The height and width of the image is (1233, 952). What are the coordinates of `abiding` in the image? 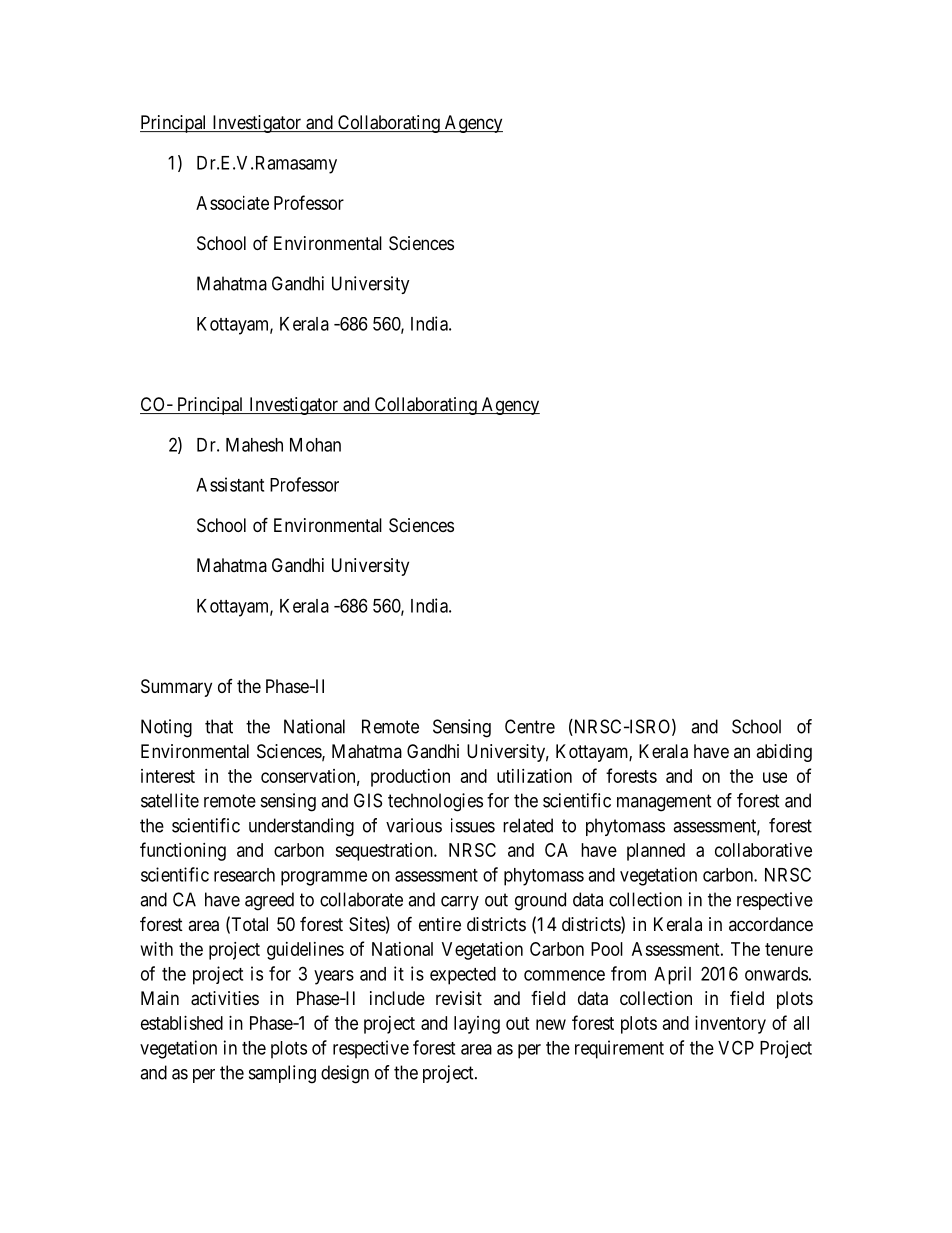 It's located at (784, 753).
